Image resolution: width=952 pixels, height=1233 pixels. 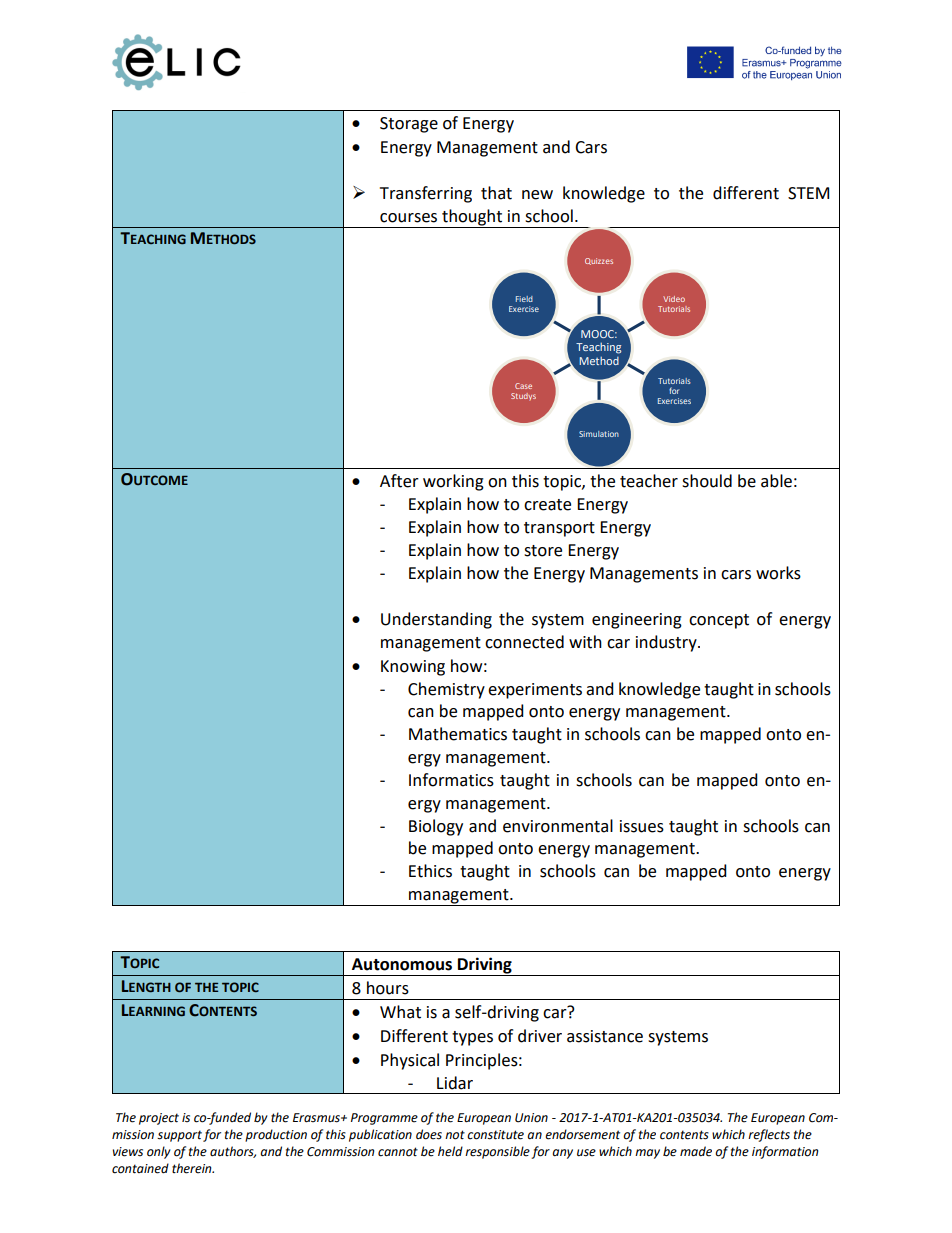 What do you see at coordinates (426, 194) in the document?
I see `Transferring` at bounding box center [426, 194].
